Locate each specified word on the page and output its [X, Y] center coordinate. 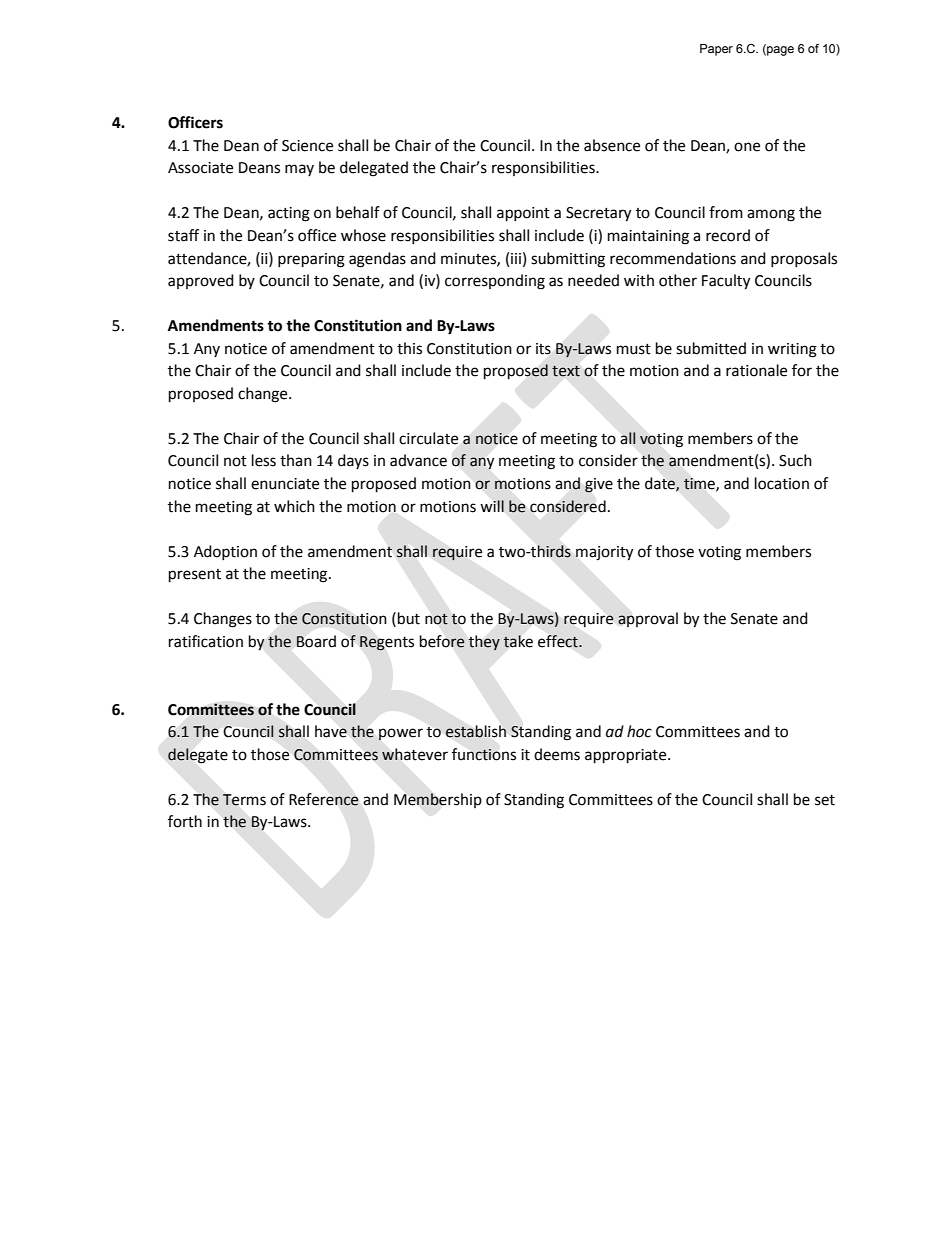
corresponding [495, 282]
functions [484, 754]
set [825, 800]
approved [201, 281]
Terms [244, 800]
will [492, 506]
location [782, 483]
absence [612, 145]
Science [307, 146]
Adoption [225, 552]
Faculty [726, 282]
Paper [716, 50]
